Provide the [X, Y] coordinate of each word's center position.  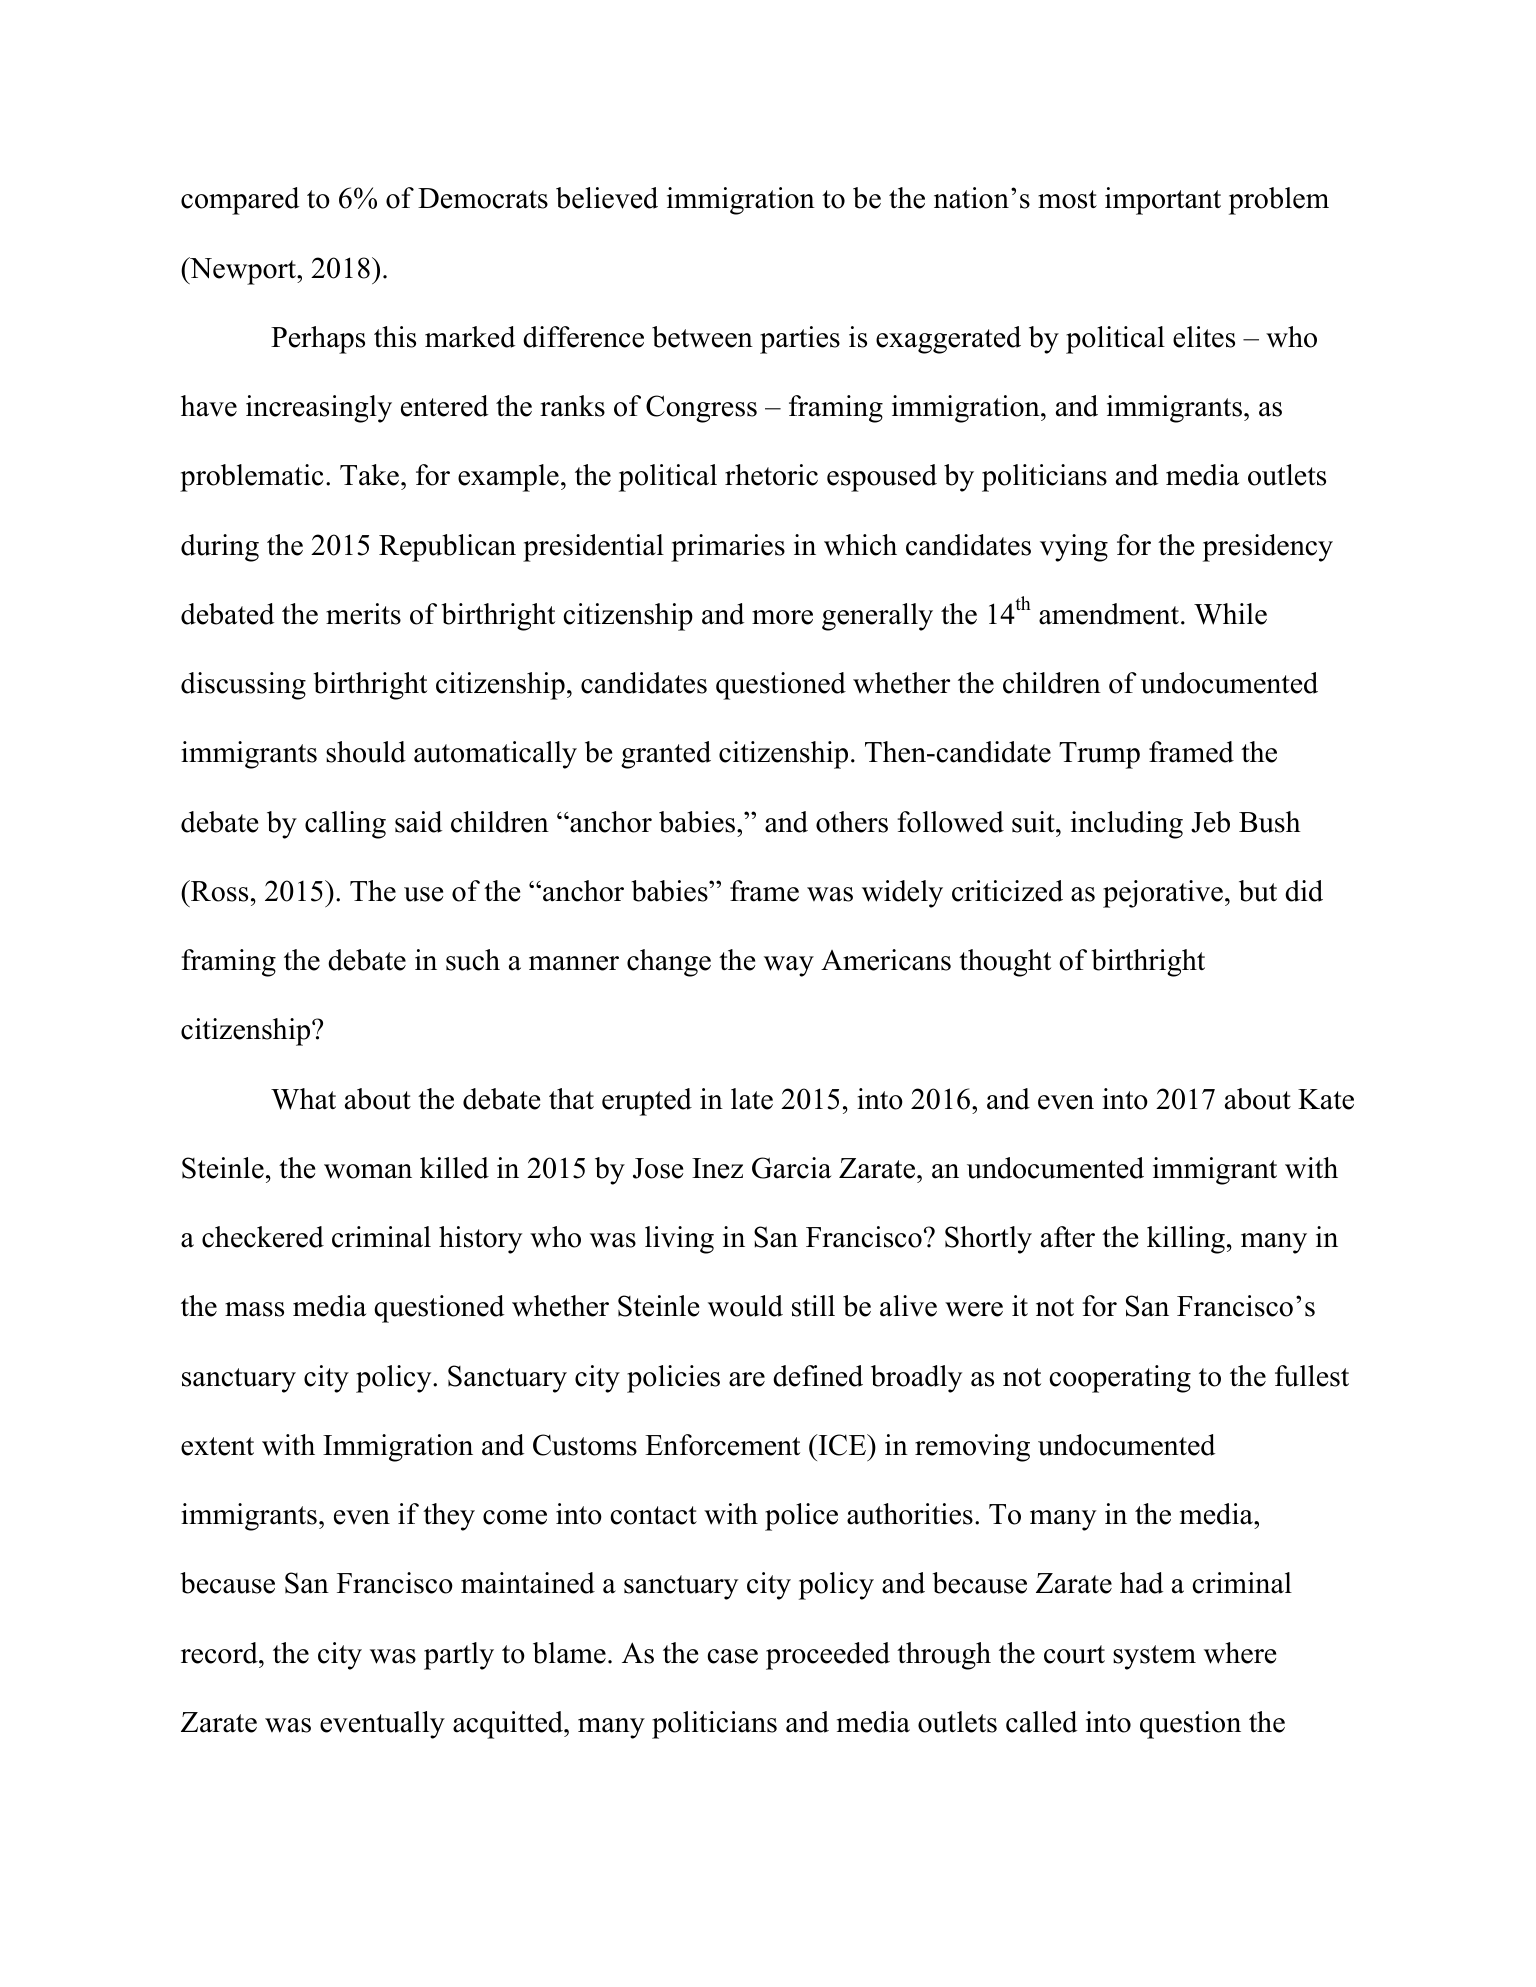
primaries [728, 548]
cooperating [1120, 1379]
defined [818, 1376]
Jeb [1210, 822]
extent [217, 1446]
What [303, 1099]
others [852, 822]
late [752, 1099]
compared [240, 201]
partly [459, 1656]
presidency [1268, 548]
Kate [1326, 1099]
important [1163, 201]
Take [369, 475]
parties [800, 340]
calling [345, 825]
